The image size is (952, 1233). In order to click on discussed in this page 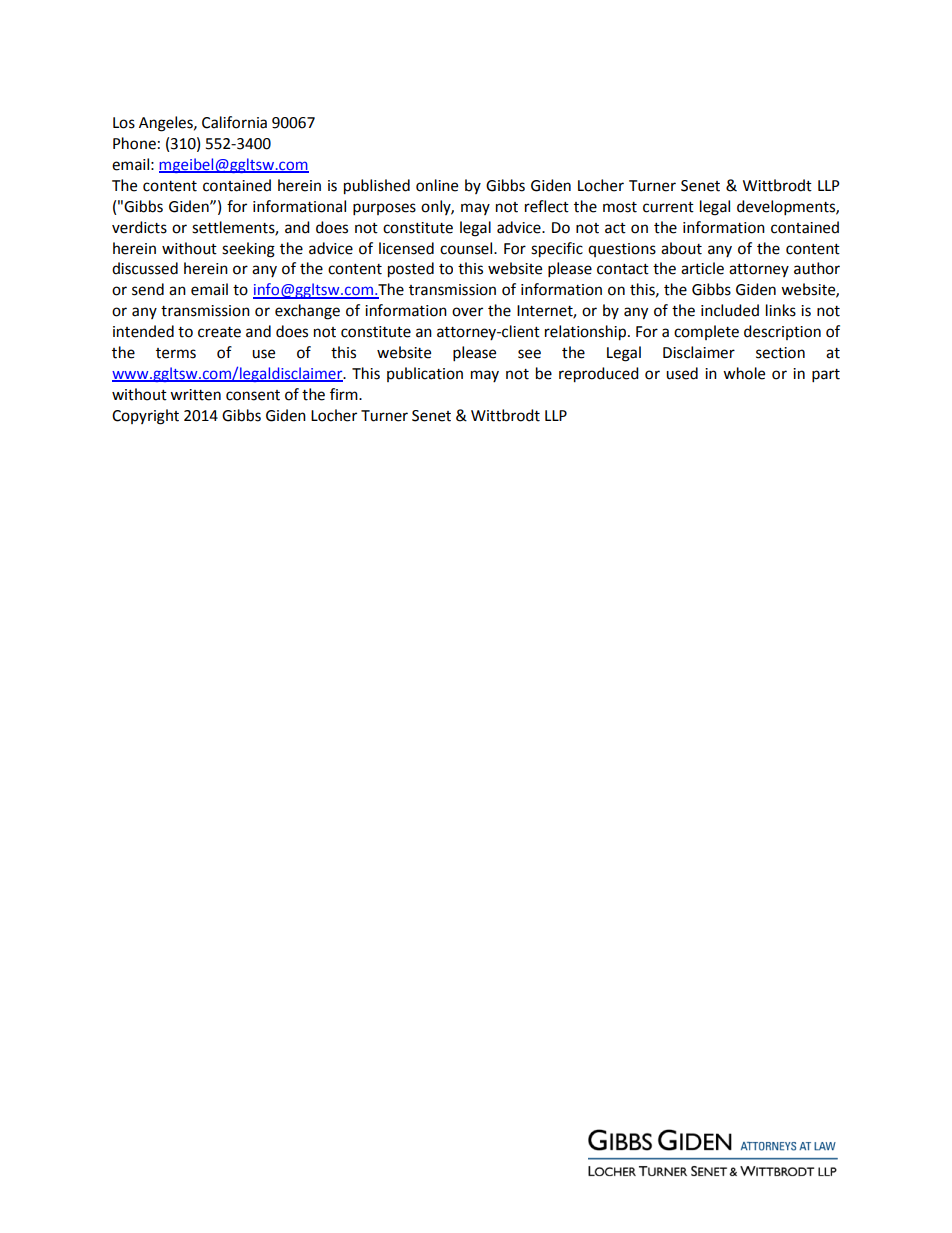, I will do `click(145, 268)`.
